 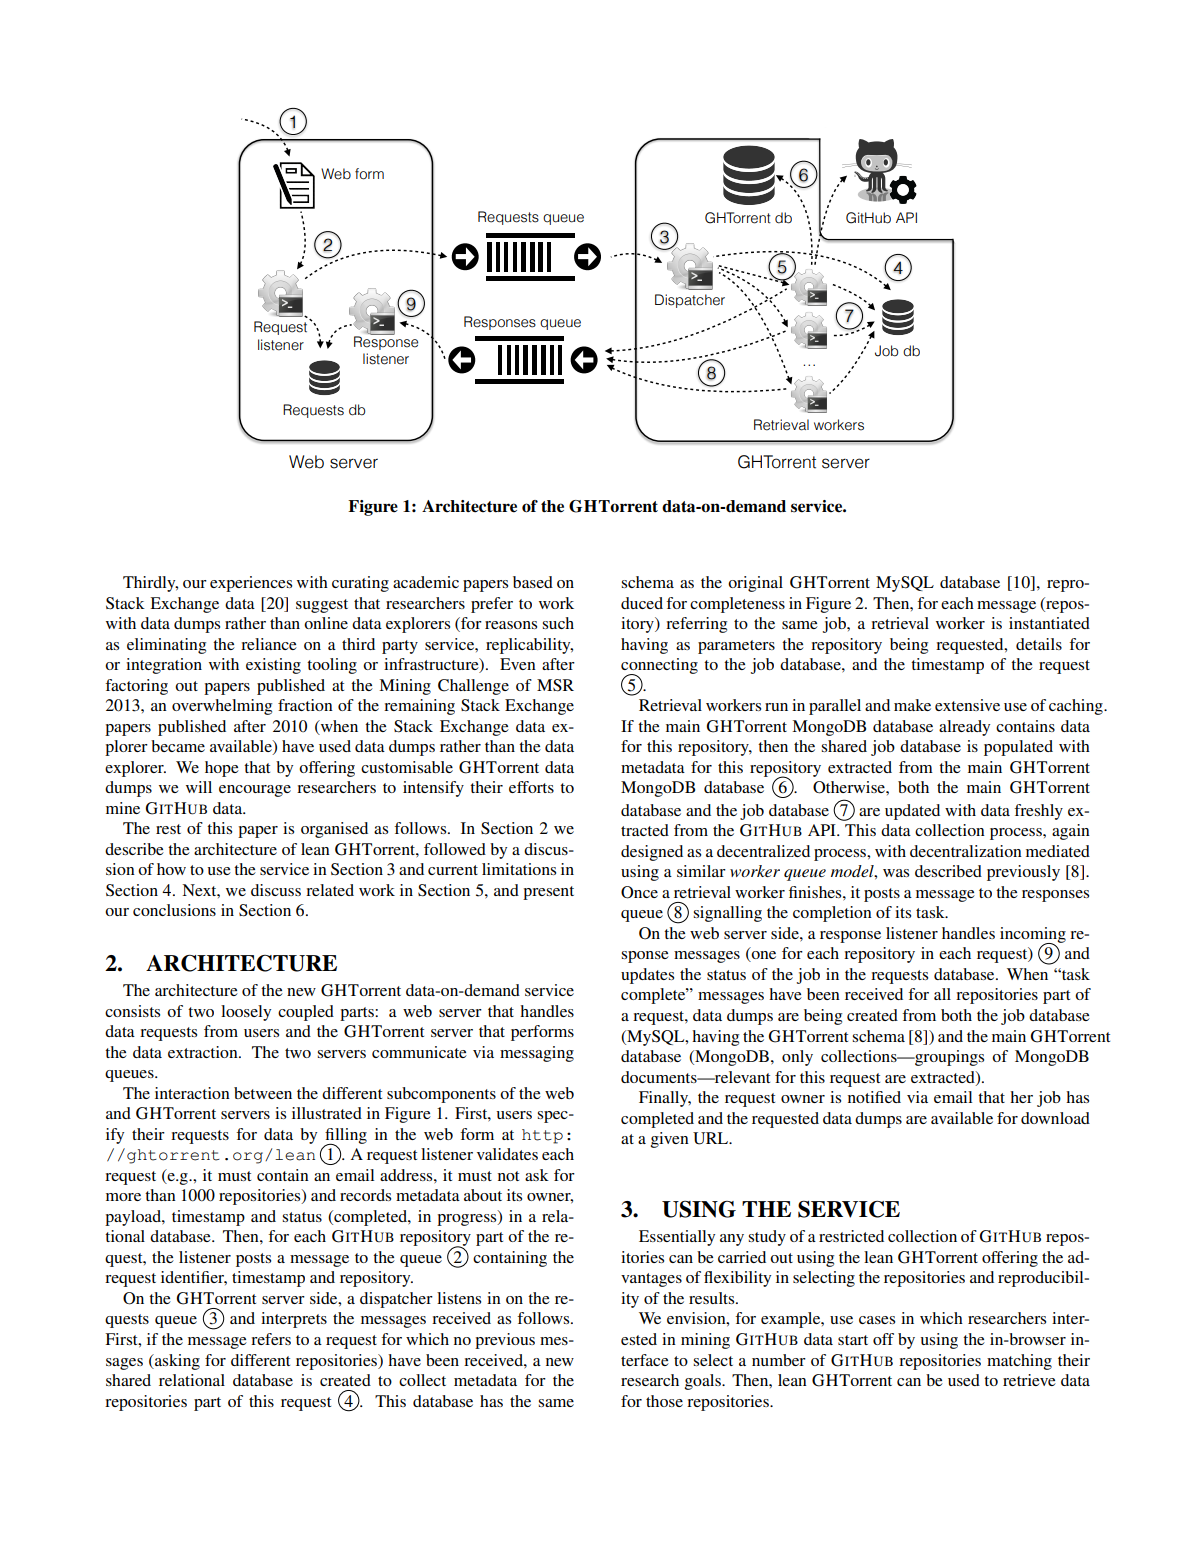 What do you see at coordinates (647, 976) in the page?
I see `updates` at bounding box center [647, 976].
